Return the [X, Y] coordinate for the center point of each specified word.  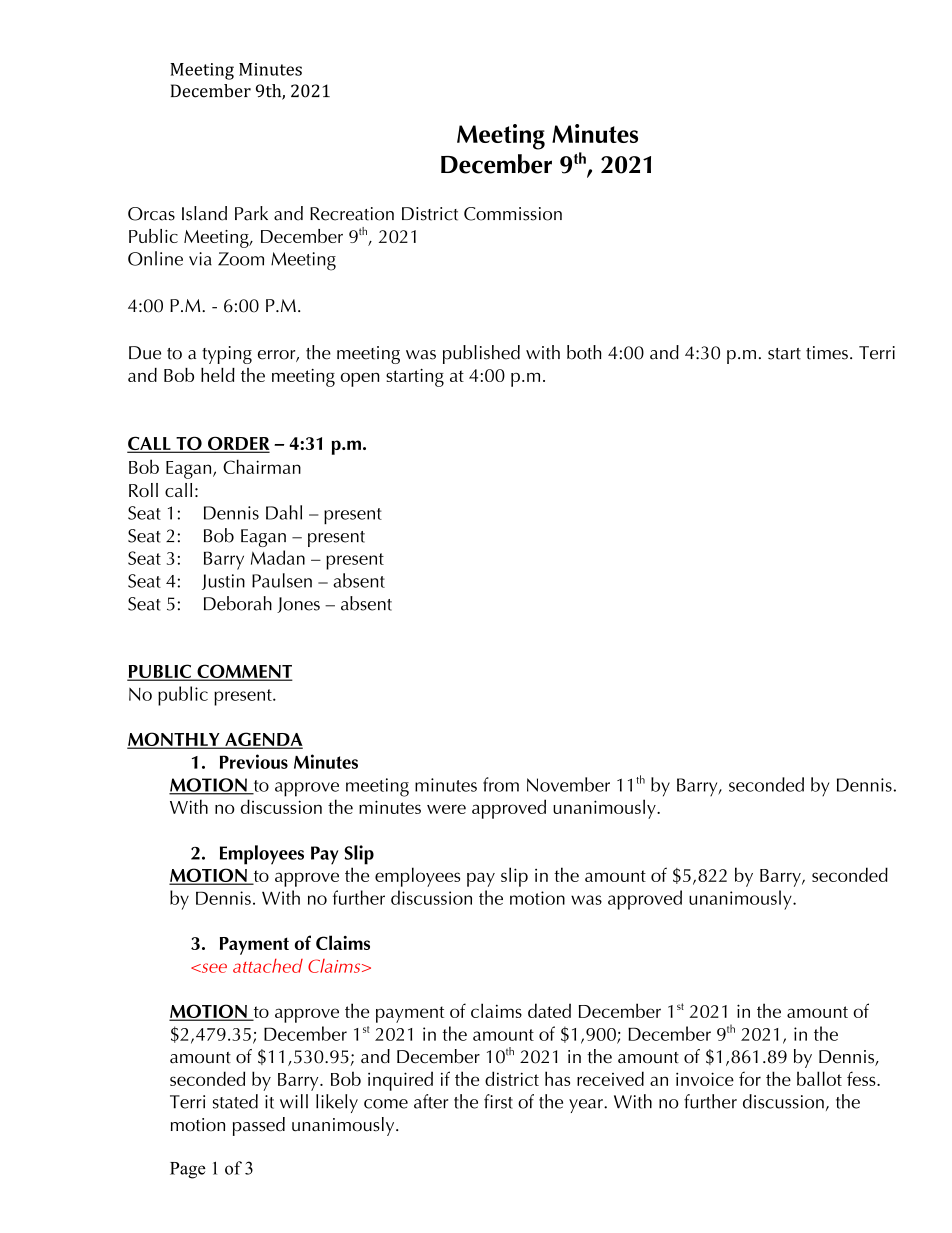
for [750, 1078]
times [827, 353]
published [481, 354]
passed [259, 1126]
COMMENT [243, 672]
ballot [819, 1078]
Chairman [262, 466]
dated [549, 1010]
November [568, 784]
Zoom [241, 259]
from [501, 784]
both [584, 352]
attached [268, 966]
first [498, 1101]
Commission [513, 214]
